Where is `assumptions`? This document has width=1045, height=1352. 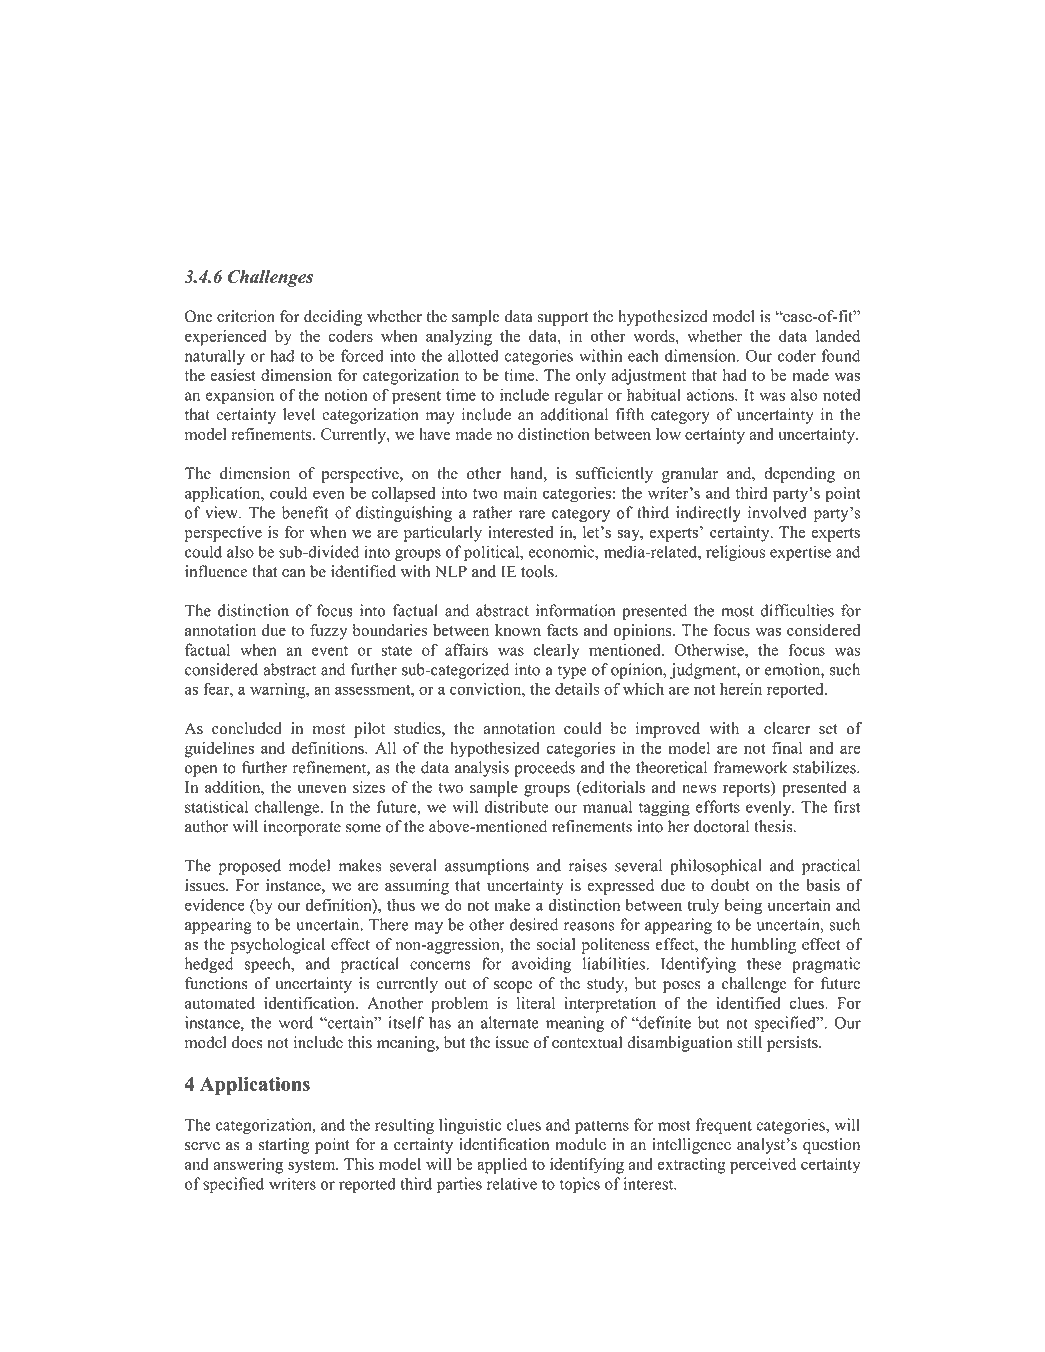 assumptions is located at coordinates (487, 867).
